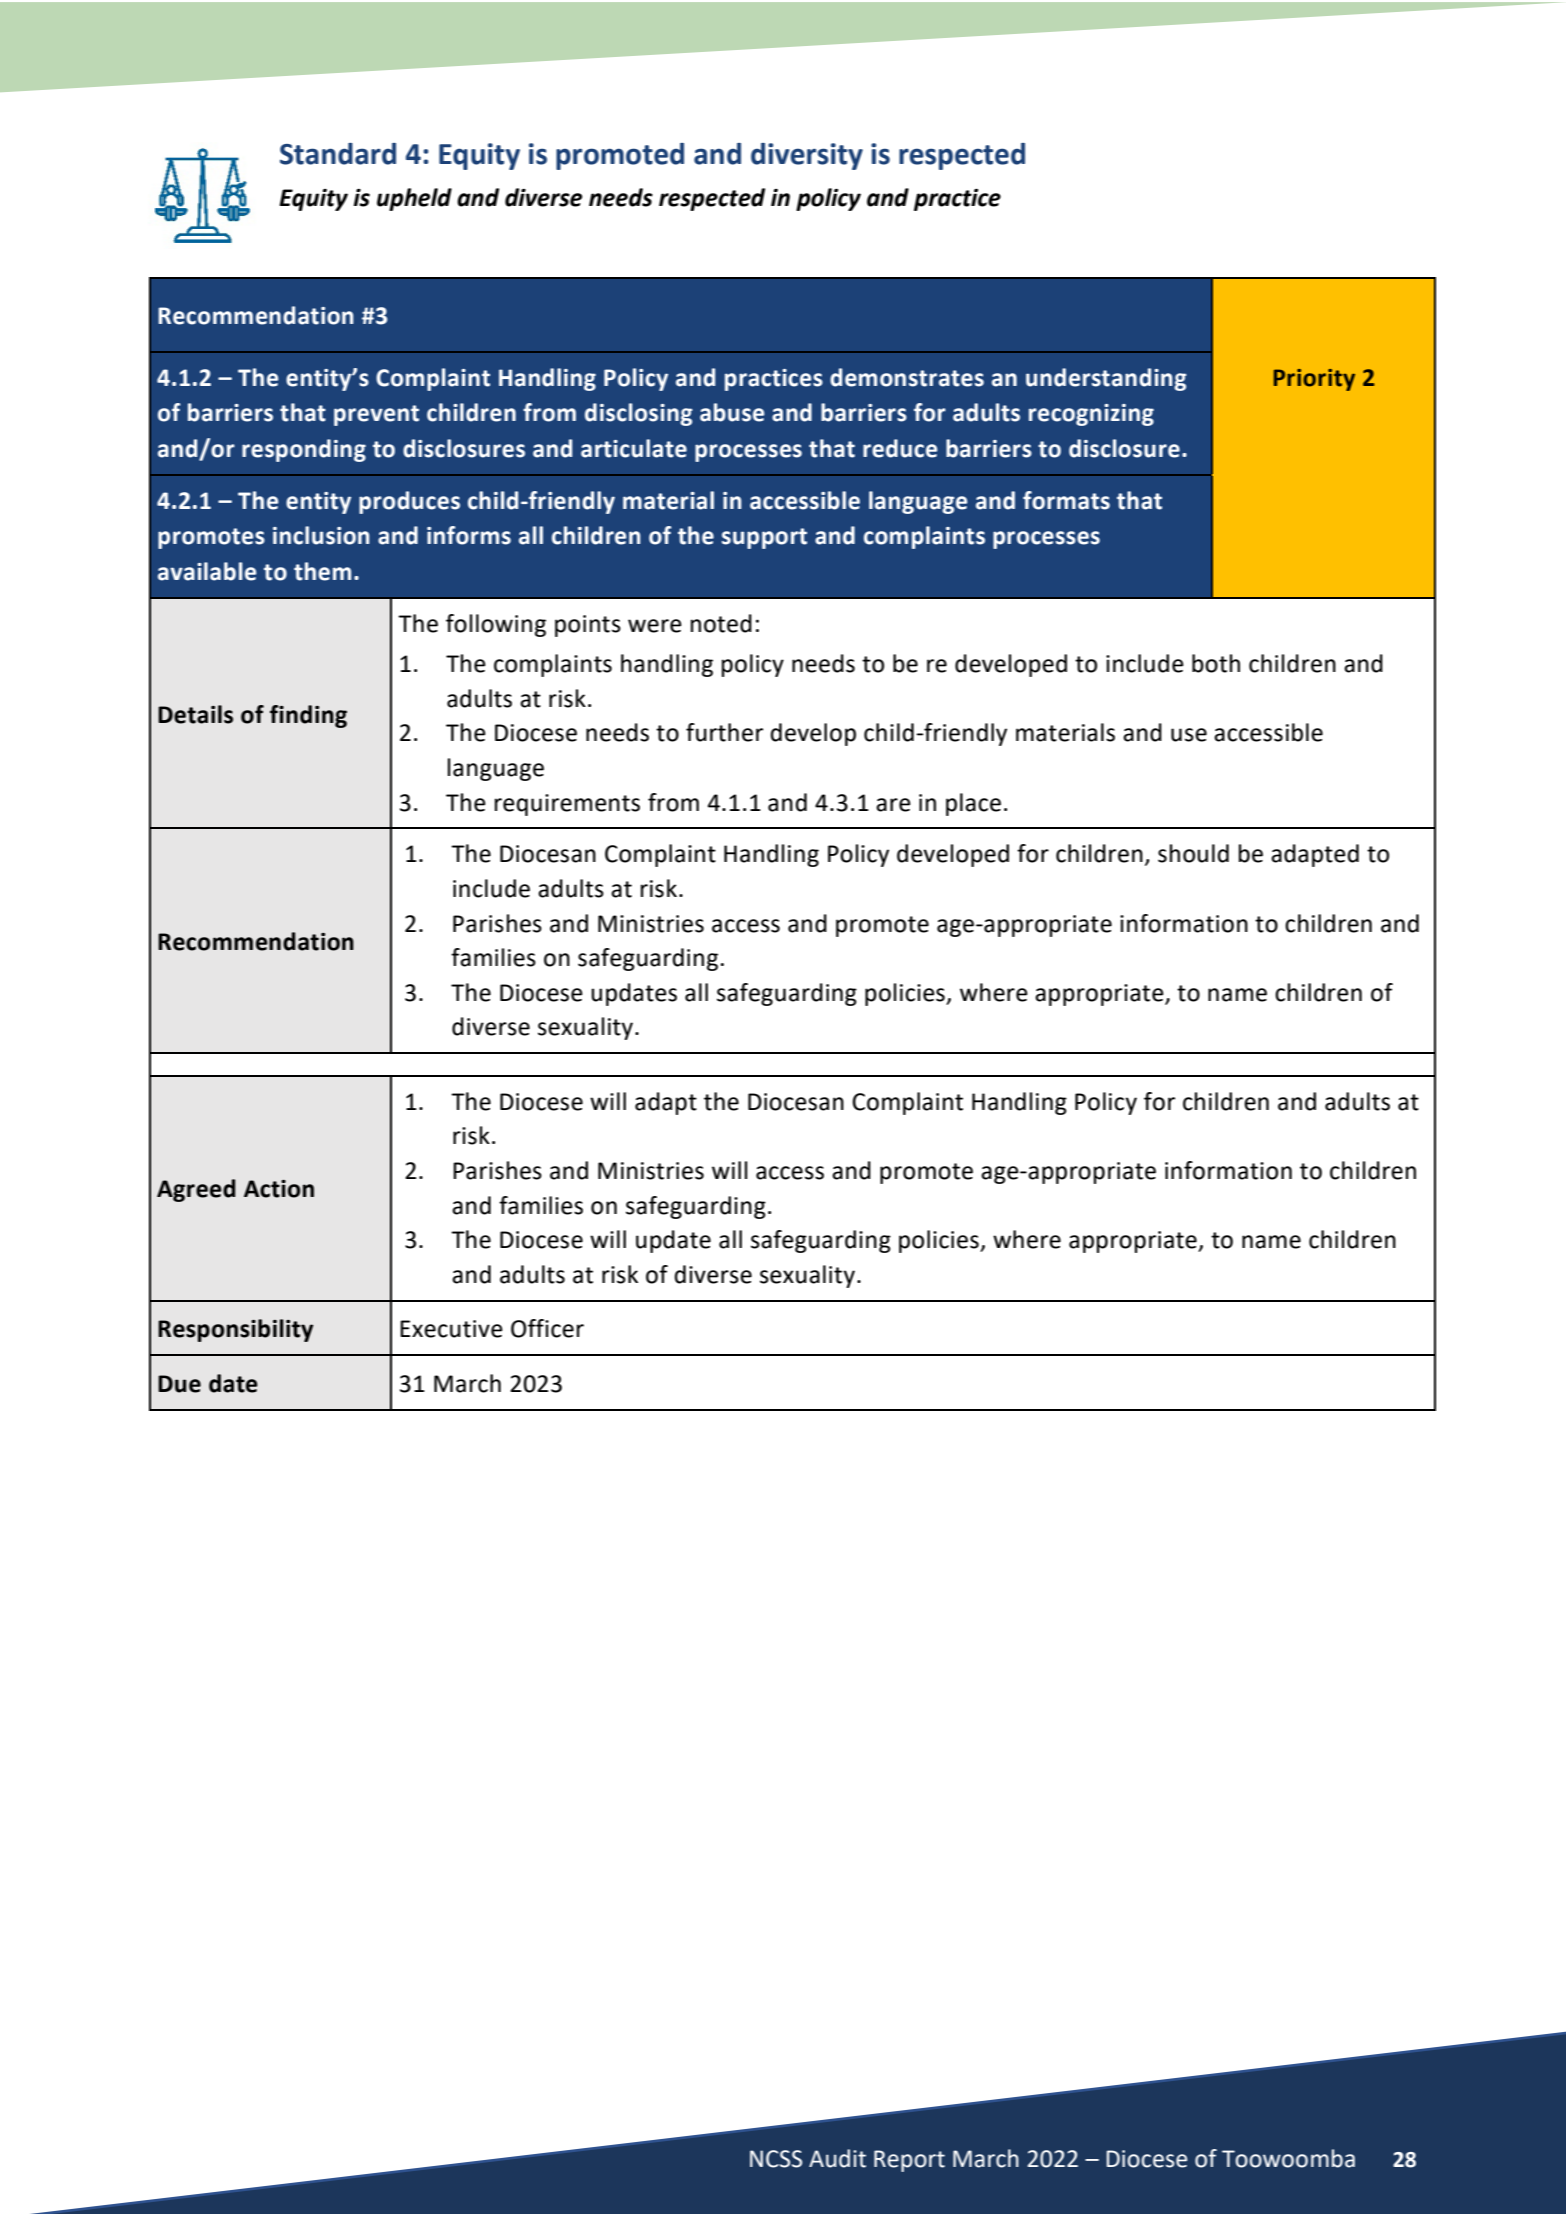  What do you see at coordinates (279, 1189) in the page?
I see `Action` at bounding box center [279, 1189].
